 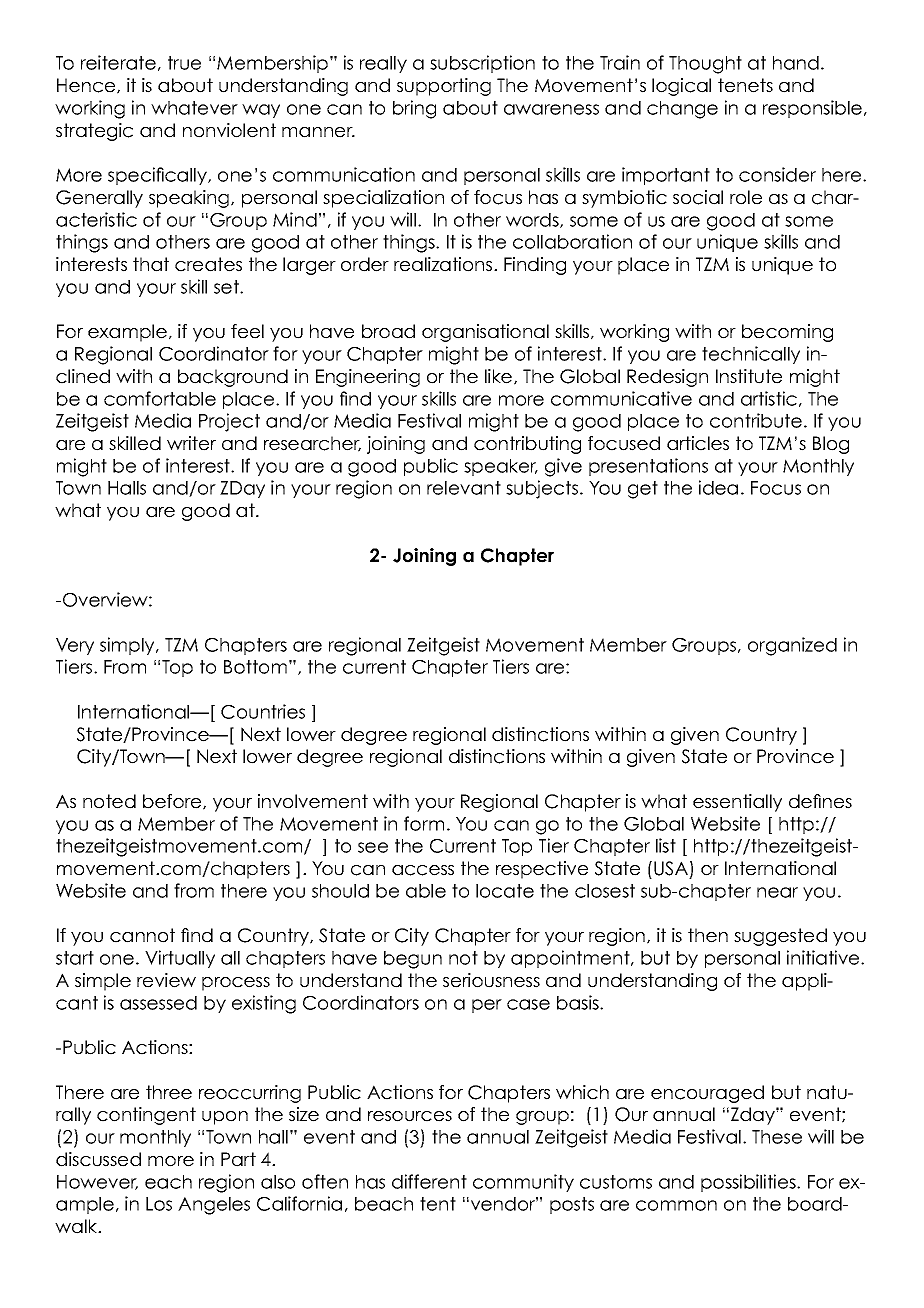 I want to click on relevant, so click(x=464, y=488).
